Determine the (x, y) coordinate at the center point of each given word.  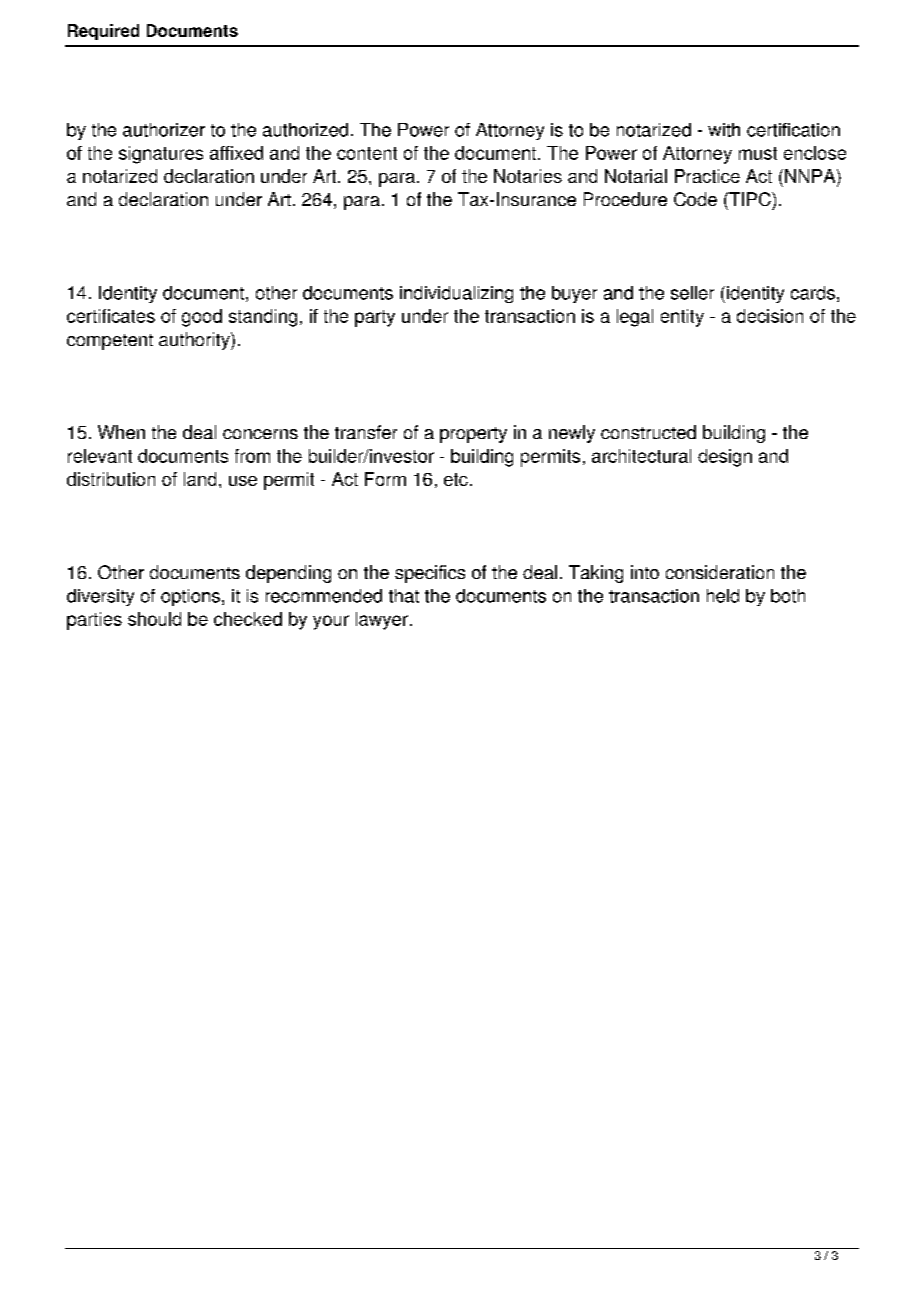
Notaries (528, 176)
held (723, 596)
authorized (305, 130)
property (473, 435)
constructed (648, 432)
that (404, 596)
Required (103, 32)
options (190, 597)
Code (695, 199)
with (724, 130)
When (121, 432)
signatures (161, 155)
